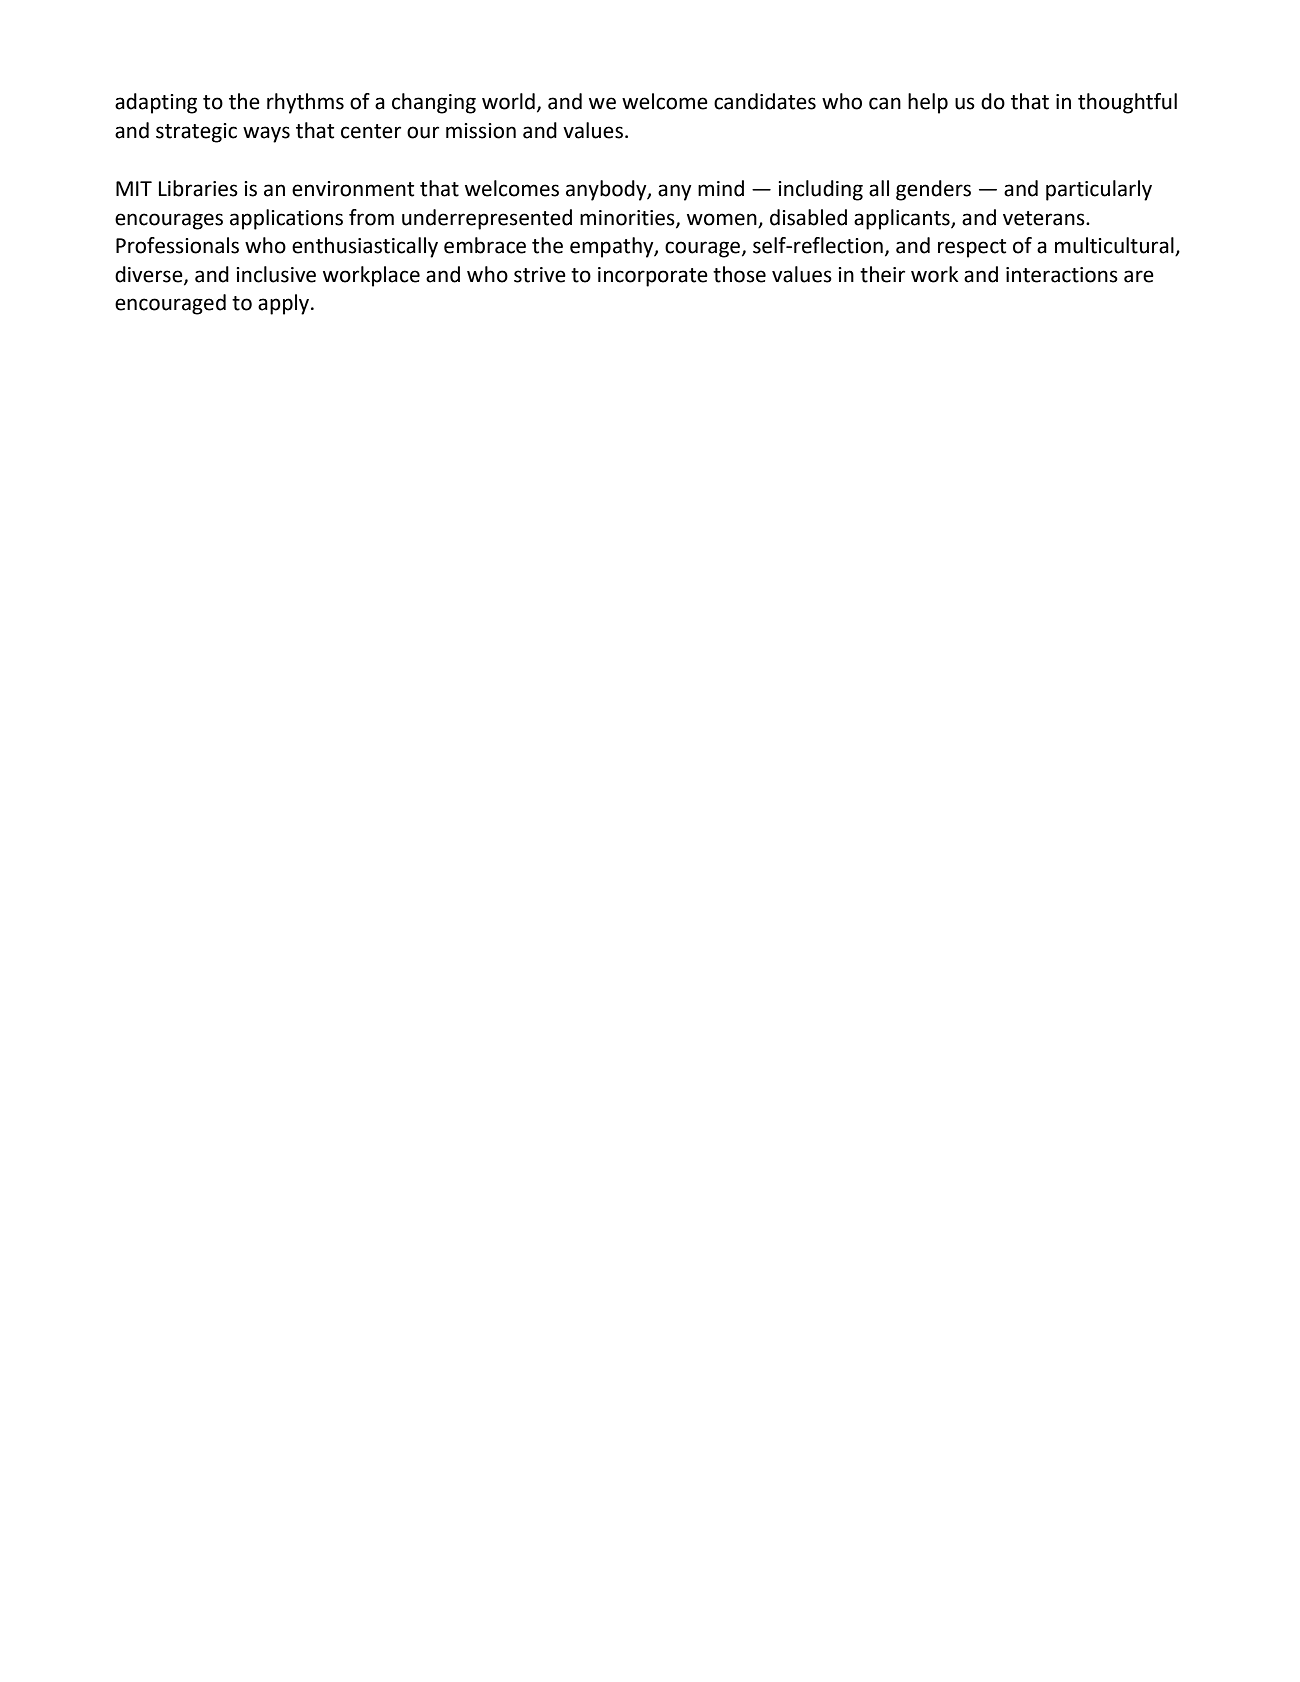  I want to click on minorities, so click(628, 218).
